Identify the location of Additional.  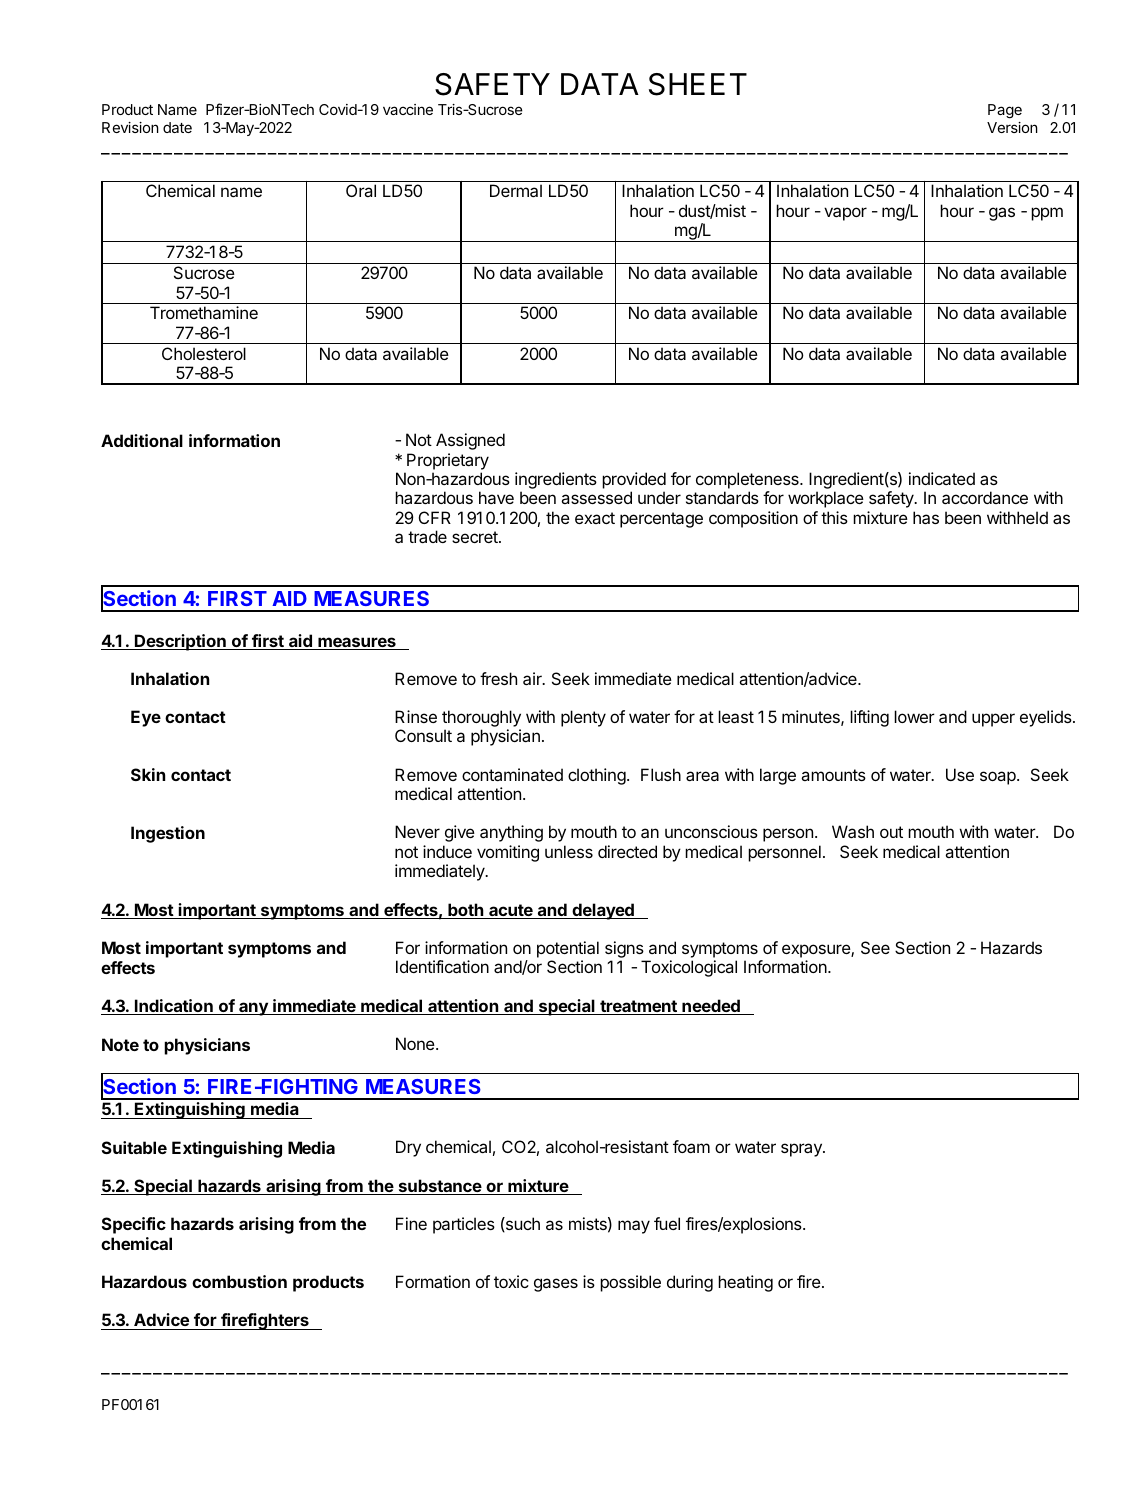
(142, 440).
